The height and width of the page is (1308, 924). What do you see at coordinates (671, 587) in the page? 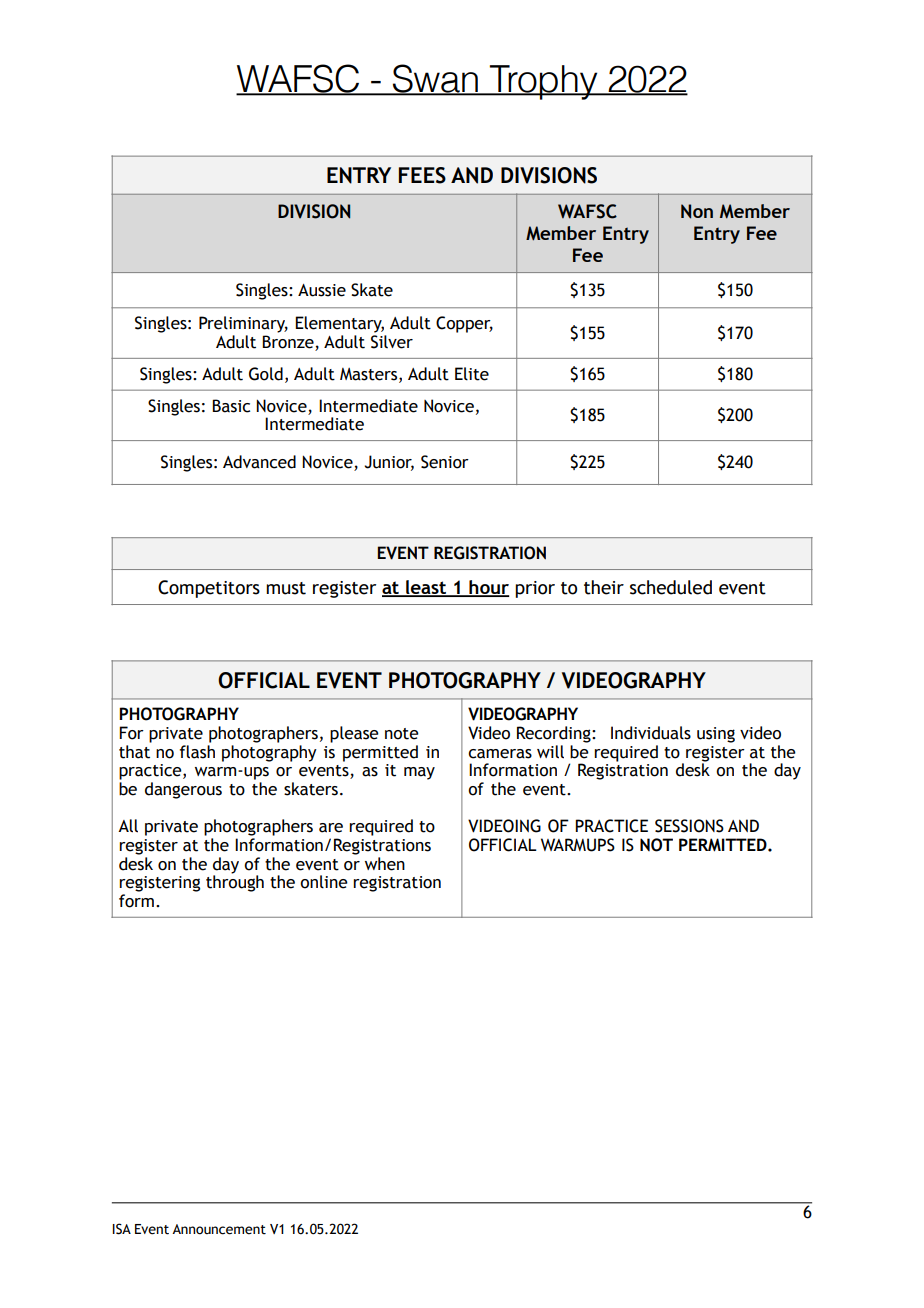
I see `scheduled` at bounding box center [671, 587].
